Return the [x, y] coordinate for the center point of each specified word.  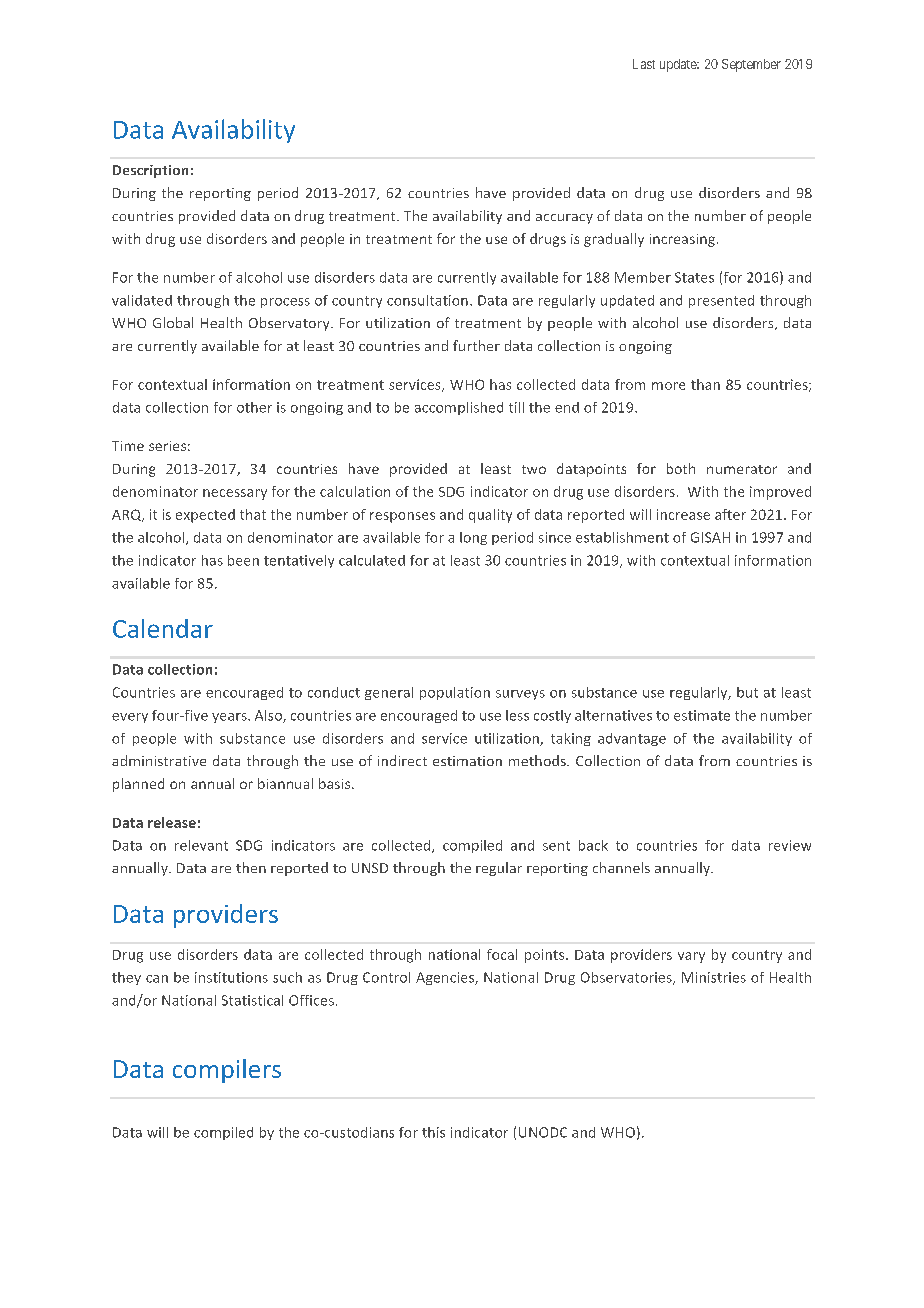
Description [150, 171]
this [433, 1132]
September [751, 65]
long [473, 538]
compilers [227, 1071]
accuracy [564, 219]
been [243, 560]
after [730, 514]
